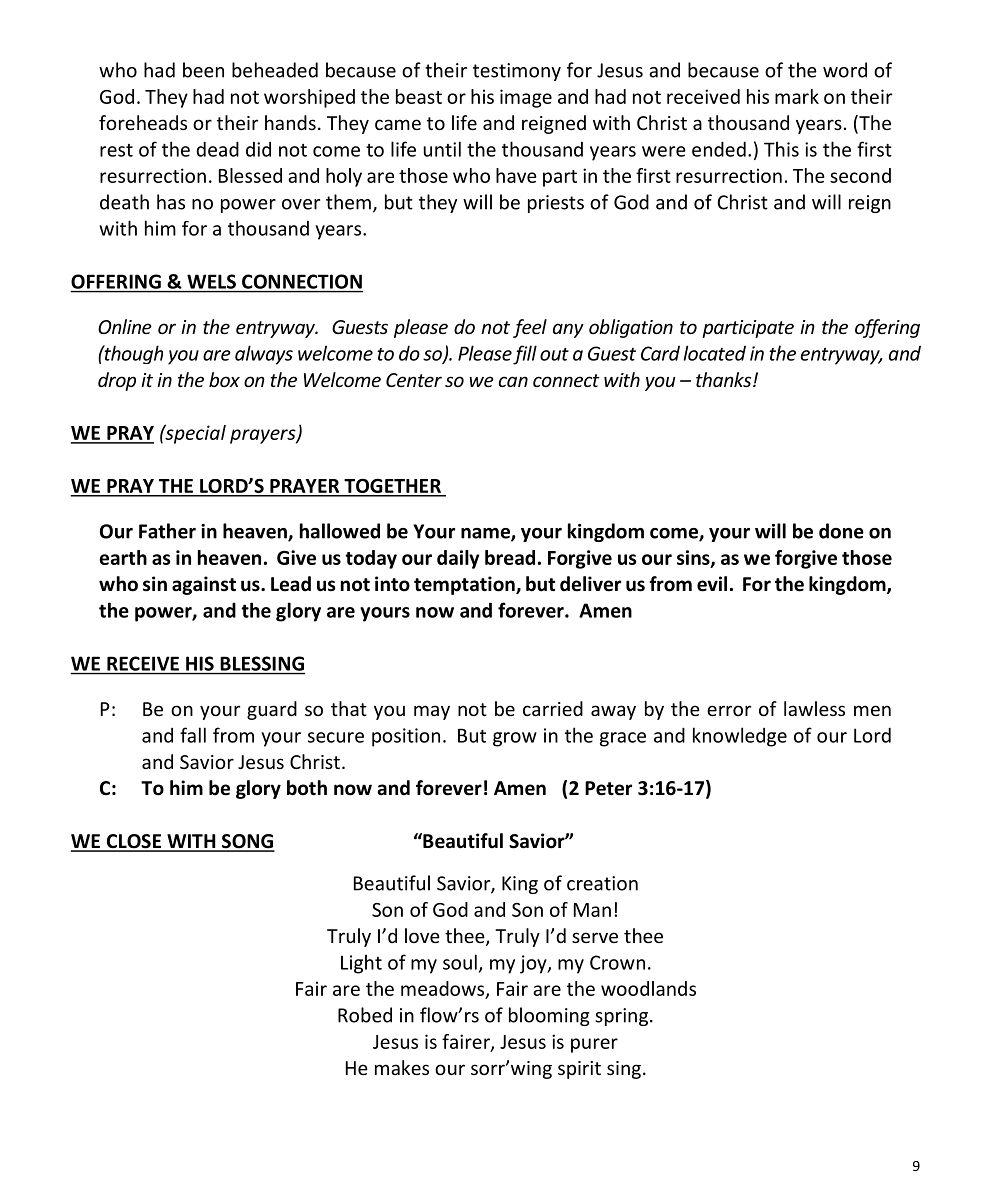 This image has width=991, height=1204. Describe the element at coordinates (740, 737) in the image. I see `knowledge` at that location.
